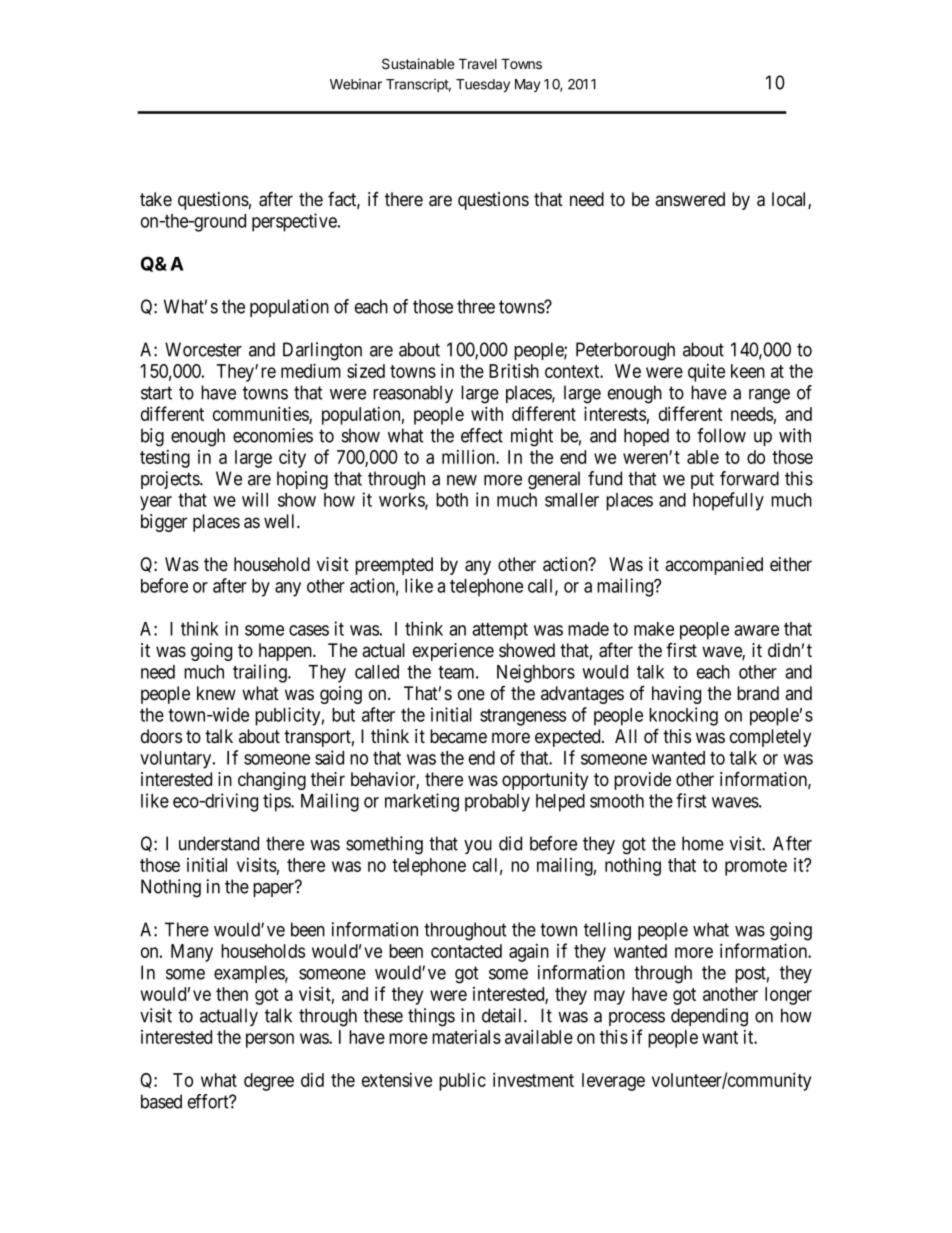  What do you see at coordinates (466, 1037) in the screenshot?
I see `materials` at bounding box center [466, 1037].
